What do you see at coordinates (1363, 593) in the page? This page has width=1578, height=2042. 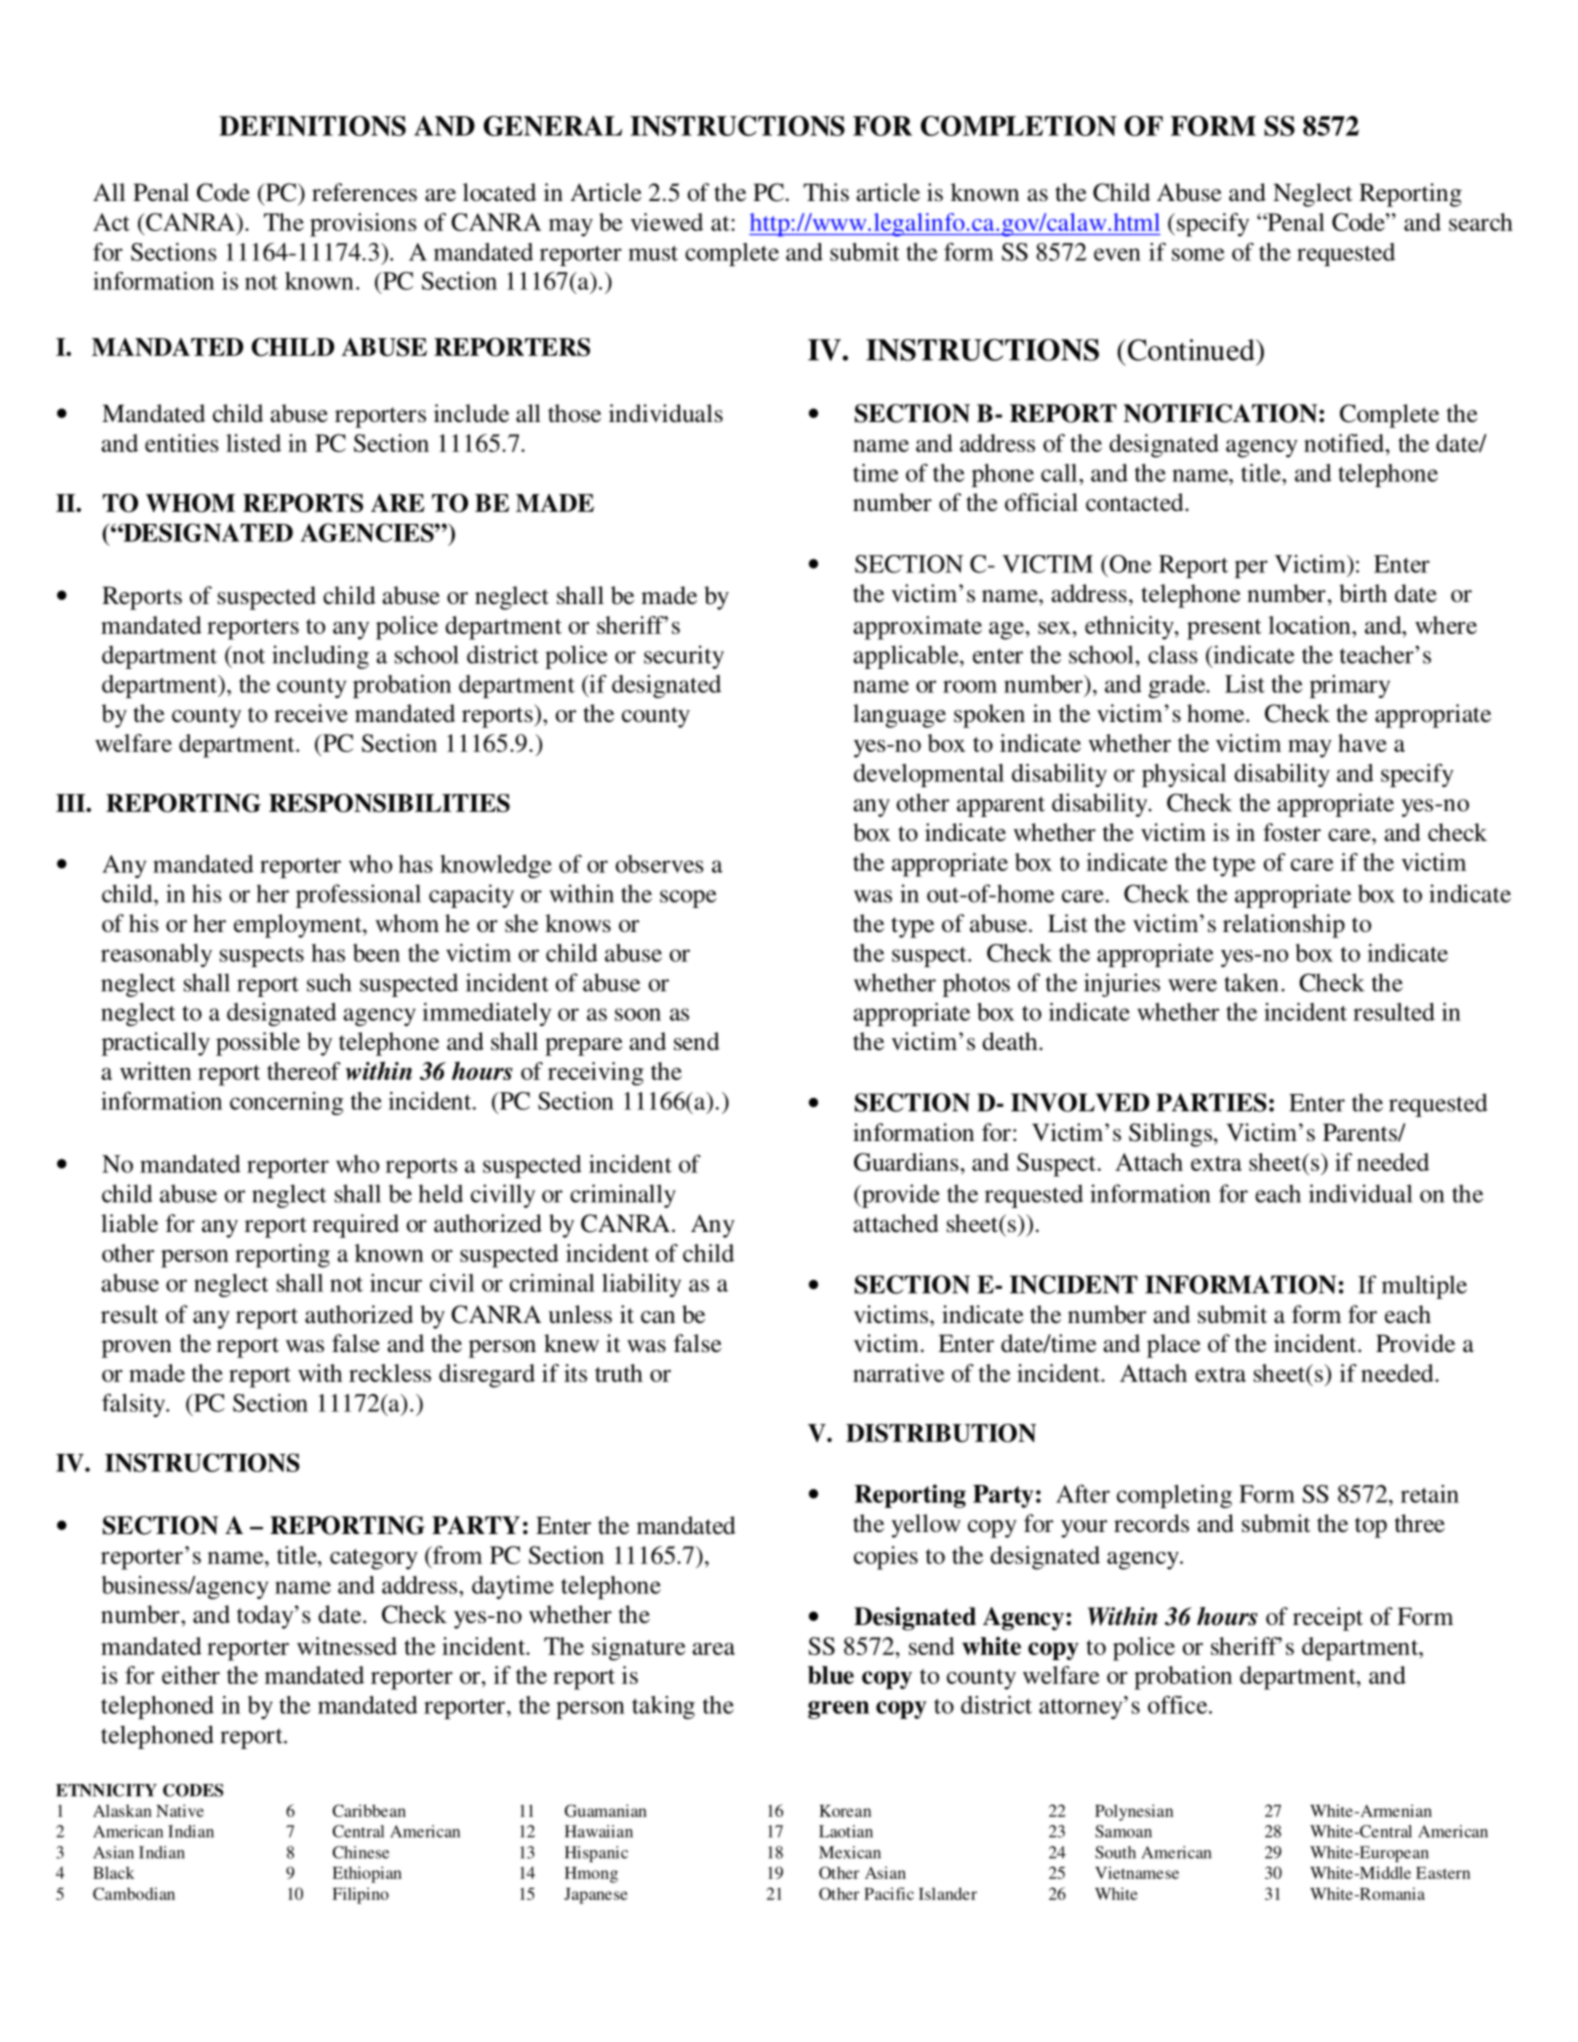 I see `birth` at bounding box center [1363, 593].
